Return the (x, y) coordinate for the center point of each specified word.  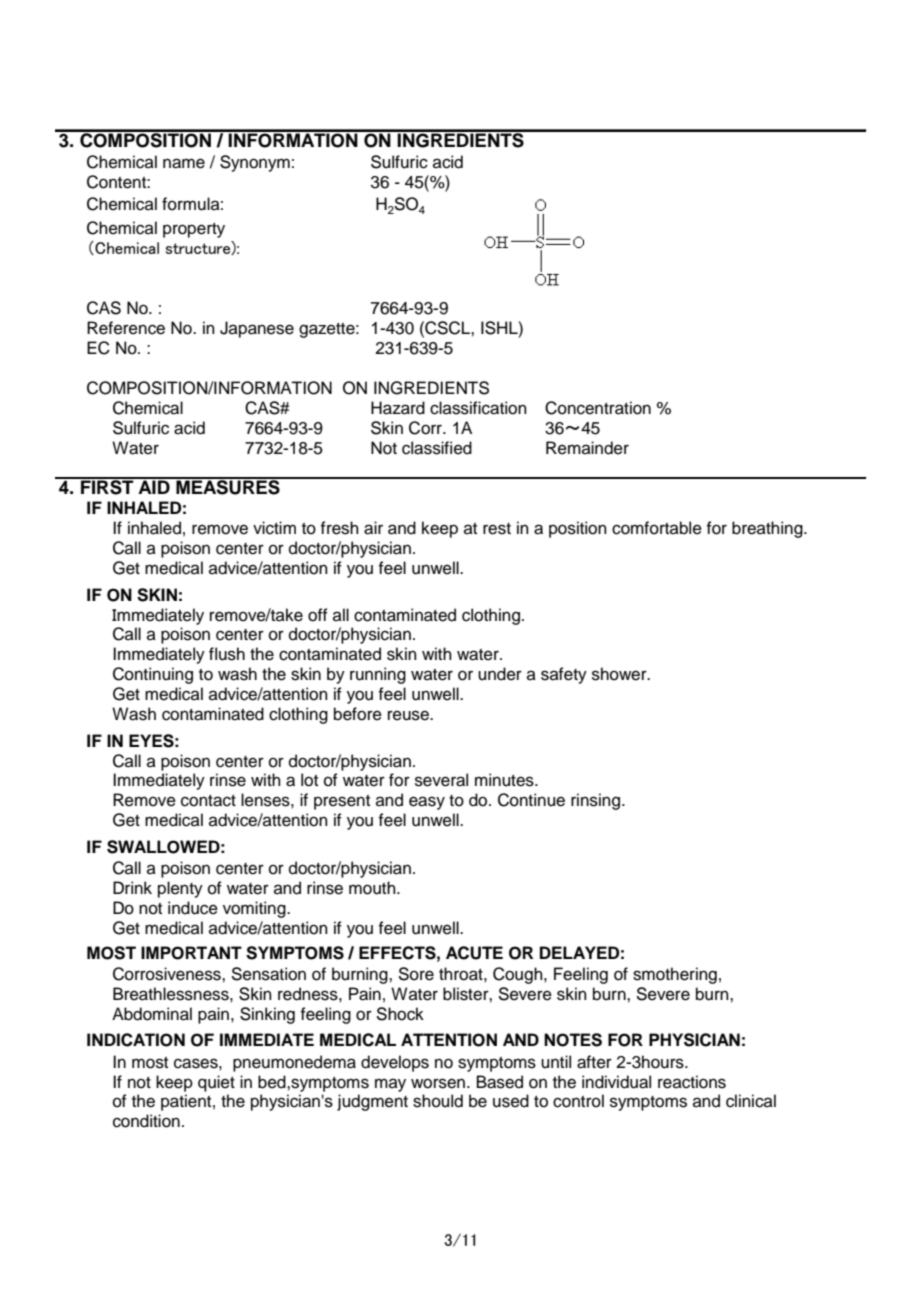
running (378, 675)
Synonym (255, 163)
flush (227, 654)
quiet (216, 1083)
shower (620, 674)
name (184, 163)
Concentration (598, 408)
